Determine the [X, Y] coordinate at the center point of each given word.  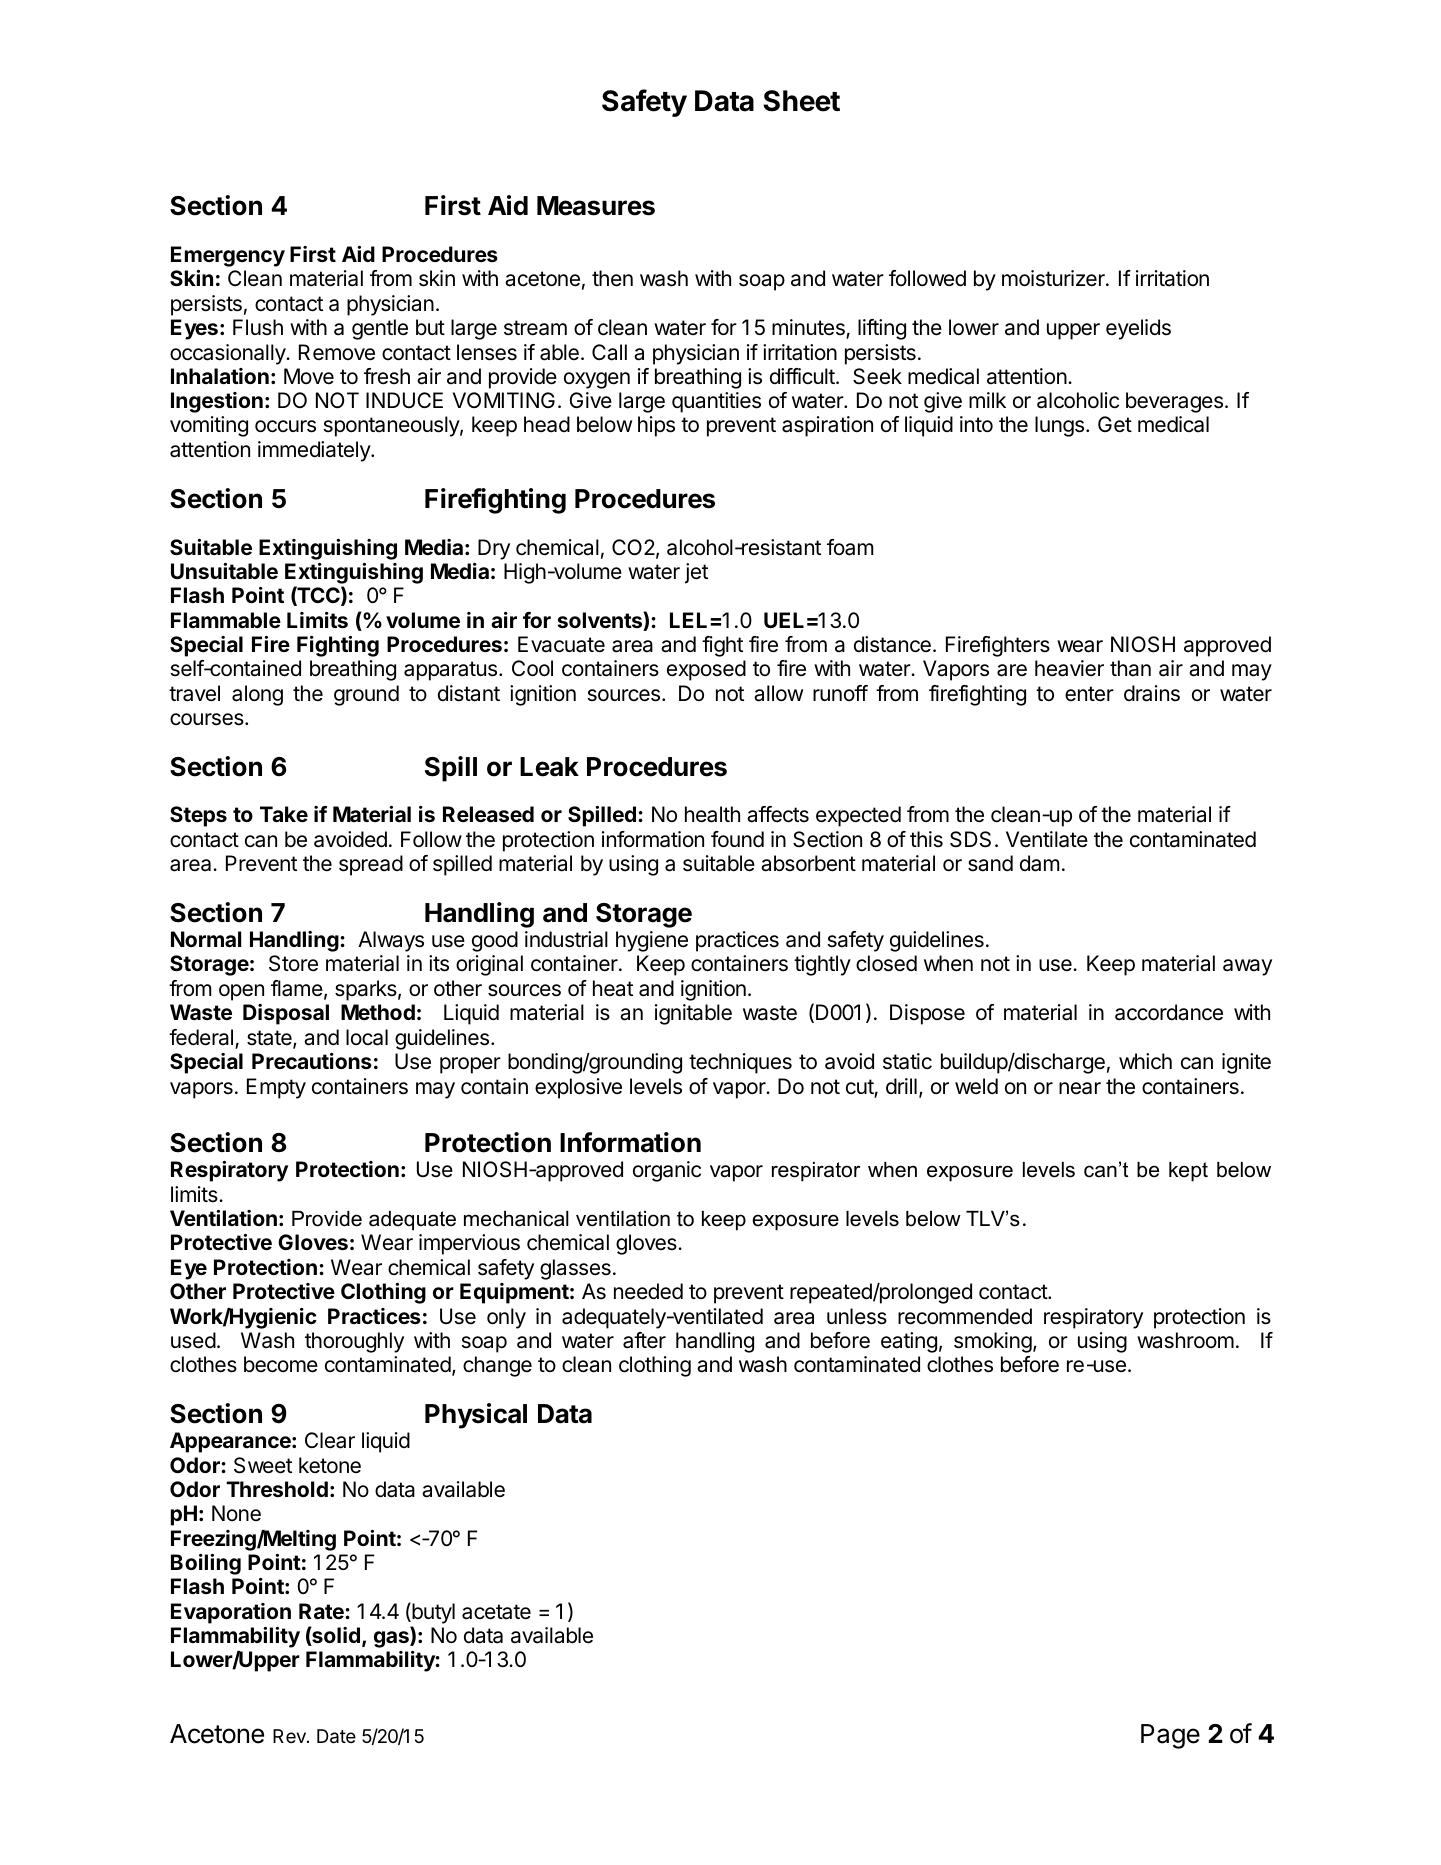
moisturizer [1054, 278]
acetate [496, 1612]
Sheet [801, 101]
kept [1188, 1172]
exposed [706, 670]
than [1130, 668]
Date [336, 1736]
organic [667, 1171]
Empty [276, 1088]
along [257, 695]
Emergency [228, 256]
